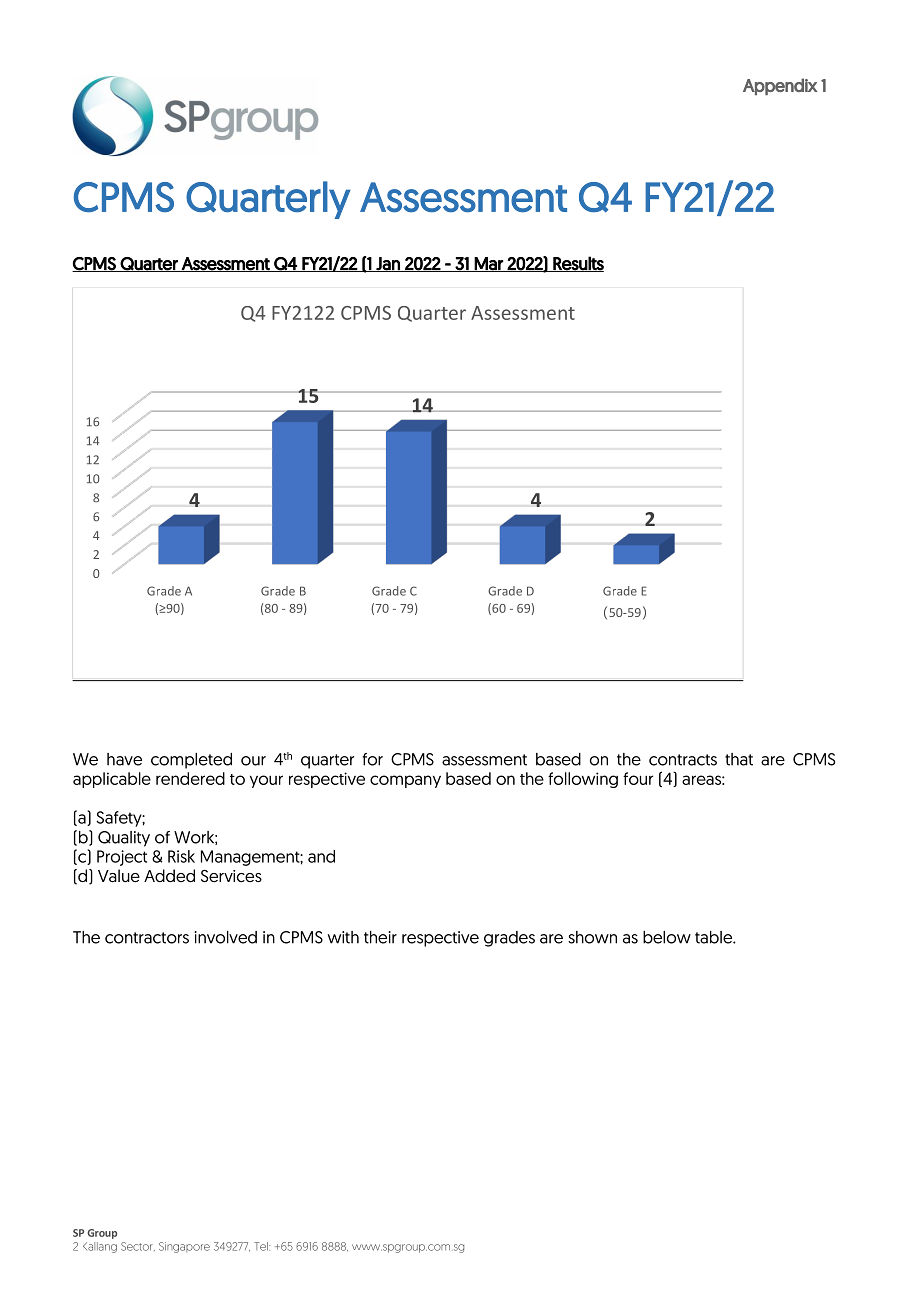 This screenshot has height=1308, width=924. What do you see at coordinates (780, 86) in the screenshot?
I see `Appendix` at bounding box center [780, 86].
